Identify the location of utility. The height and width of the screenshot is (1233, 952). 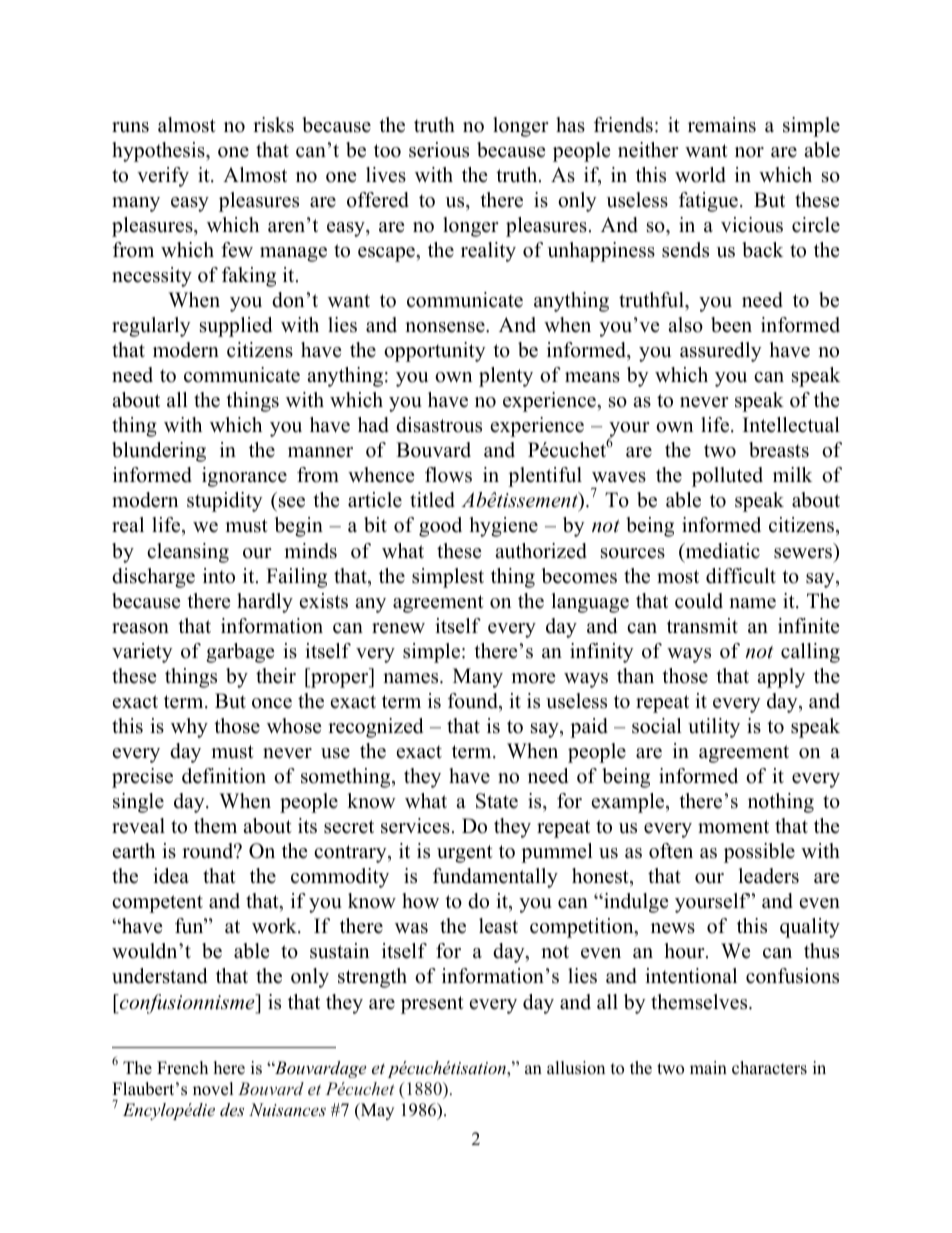
(714, 728).
